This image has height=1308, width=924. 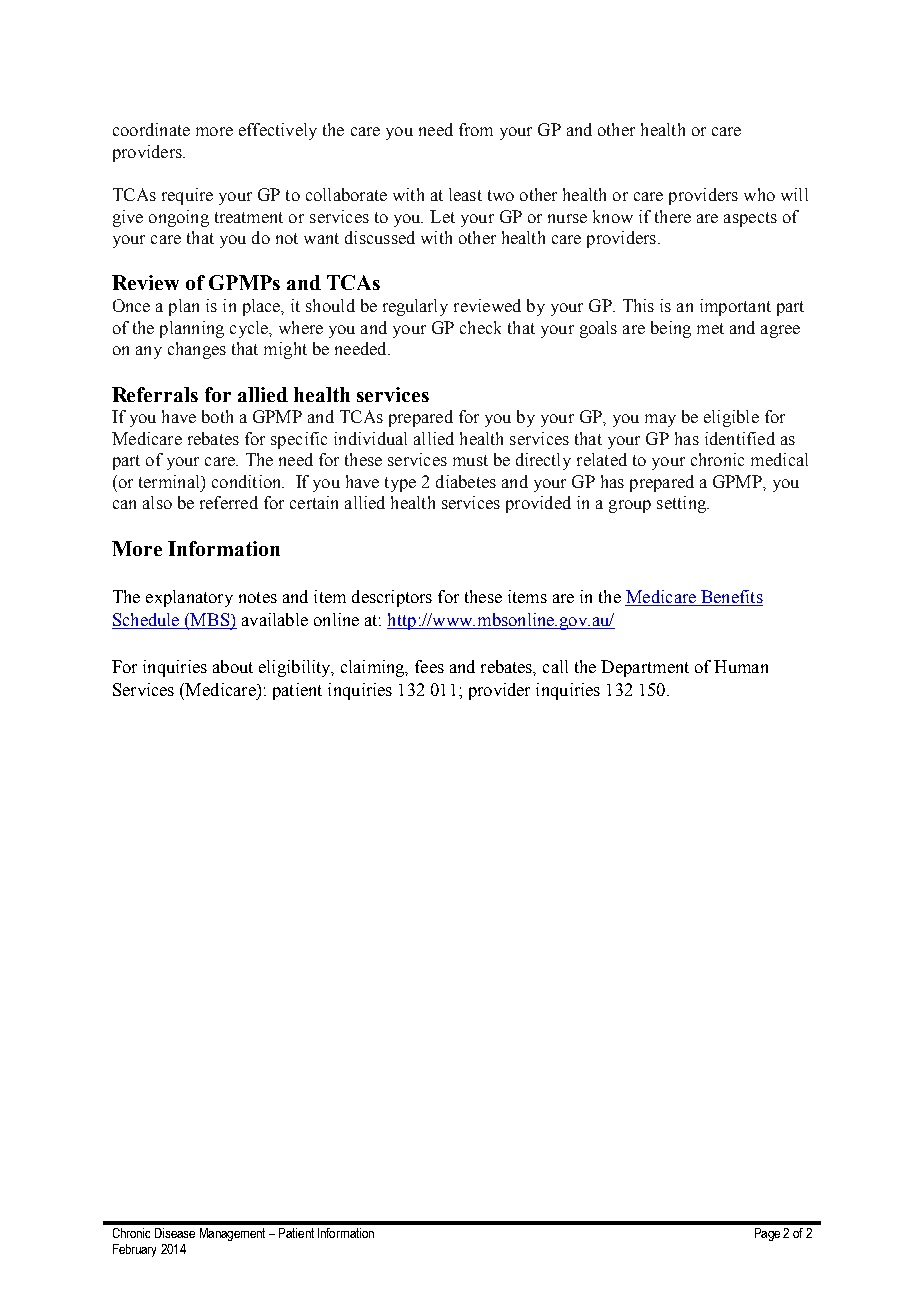 I want to click on eligible, so click(x=731, y=418).
